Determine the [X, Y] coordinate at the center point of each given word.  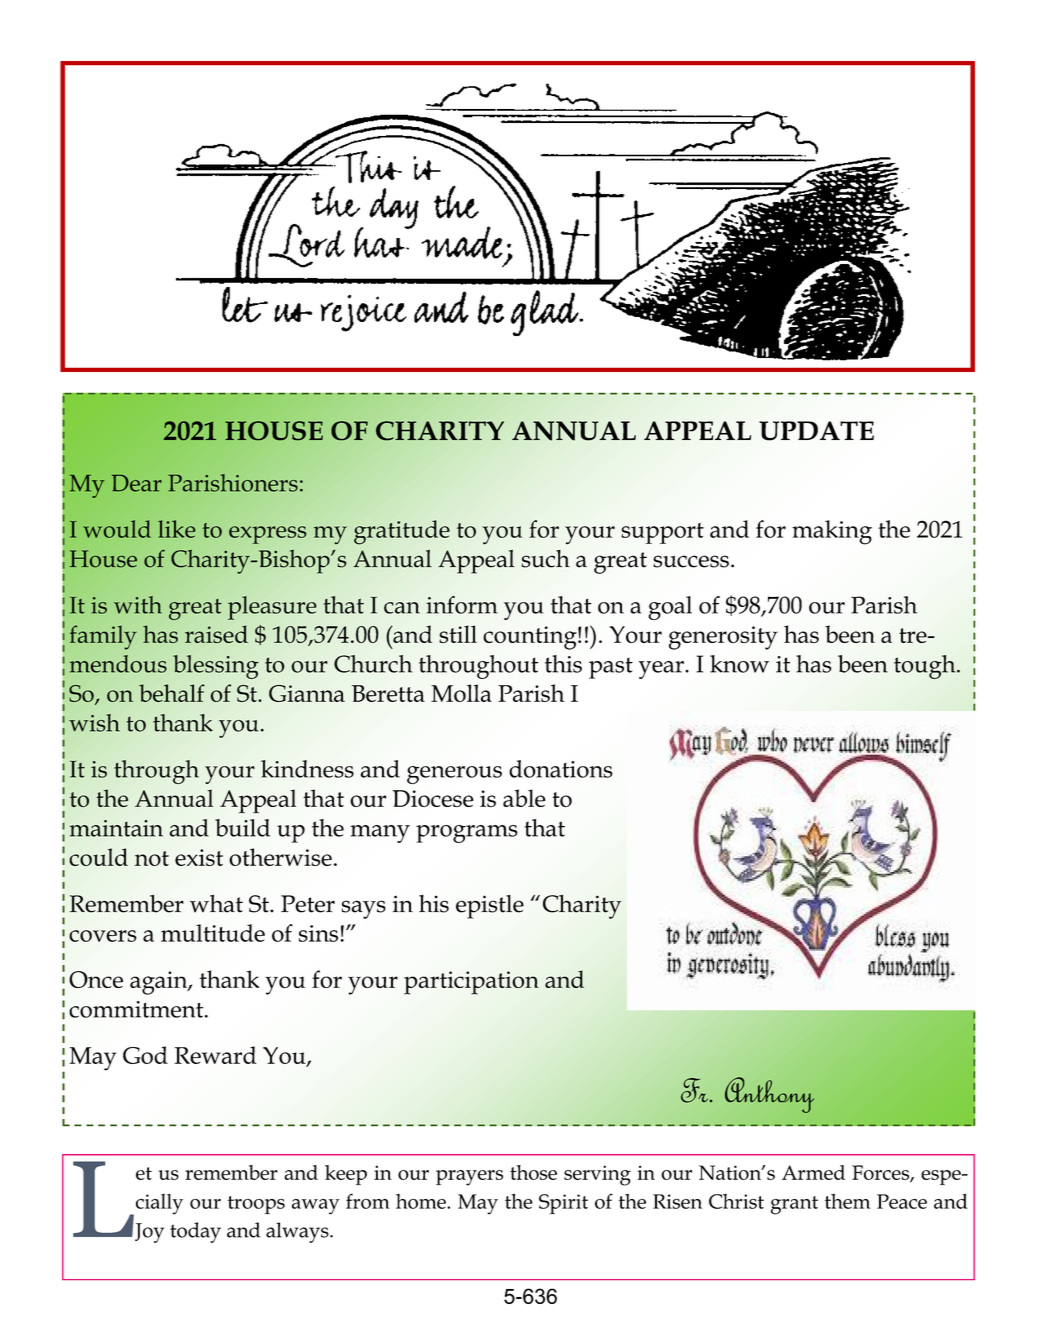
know [739, 664]
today [195, 1232]
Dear [137, 483]
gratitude [402, 532]
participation [471, 983]
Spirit [563, 1204]
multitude [213, 933]
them [848, 1201]
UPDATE [816, 431]
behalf [172, 693]
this [563, 664]
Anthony [769, 1095]
